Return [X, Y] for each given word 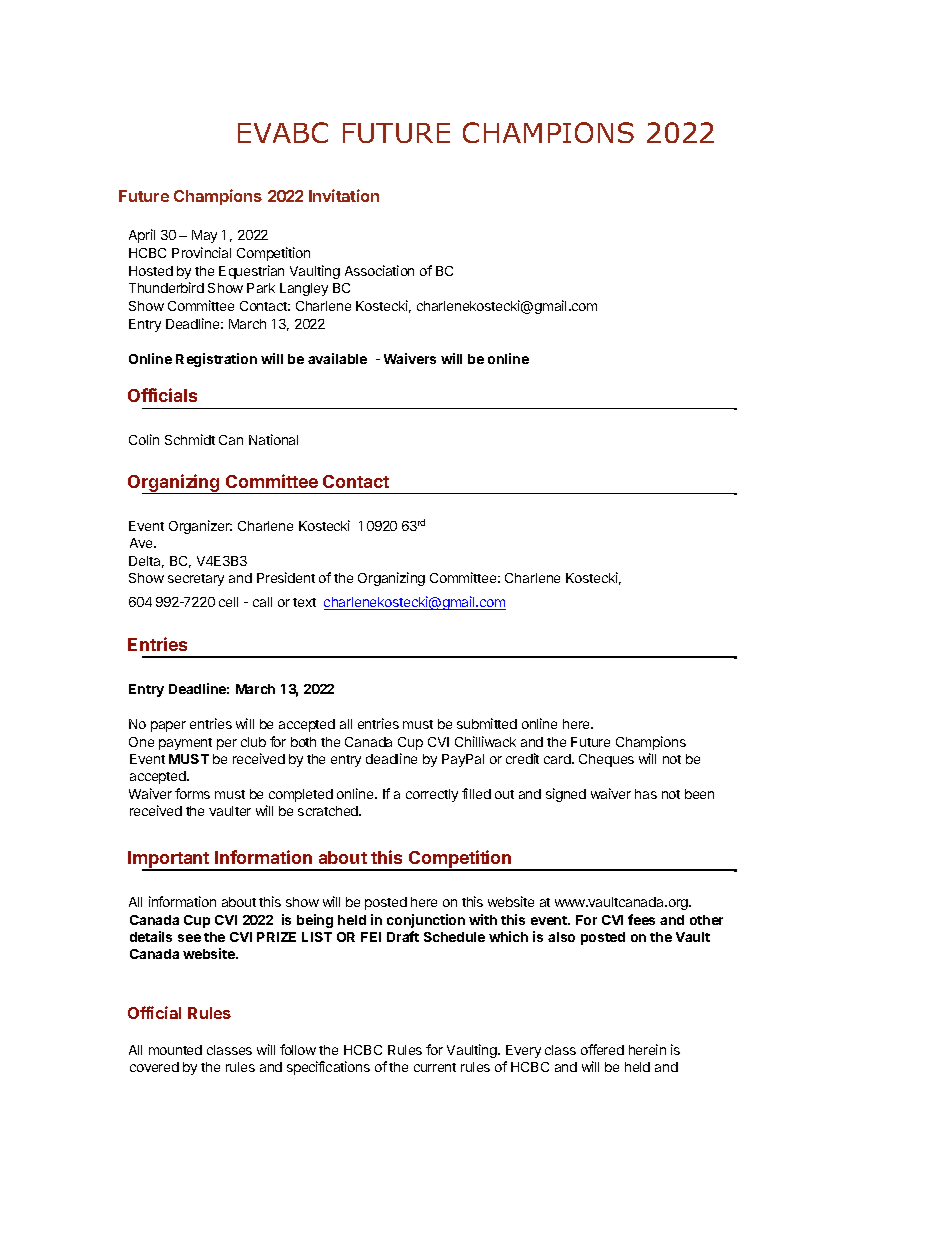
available [337, 358]
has [646, 794]
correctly [432, 795]
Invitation [344, 195]
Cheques [606, 760]
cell [228, 602]
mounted [175, 1050]
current [435, 1067]
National [273, 439]
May [204, 236]
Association [379, 270]
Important [170, 861]
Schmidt [190, 439]
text [304, 602]
